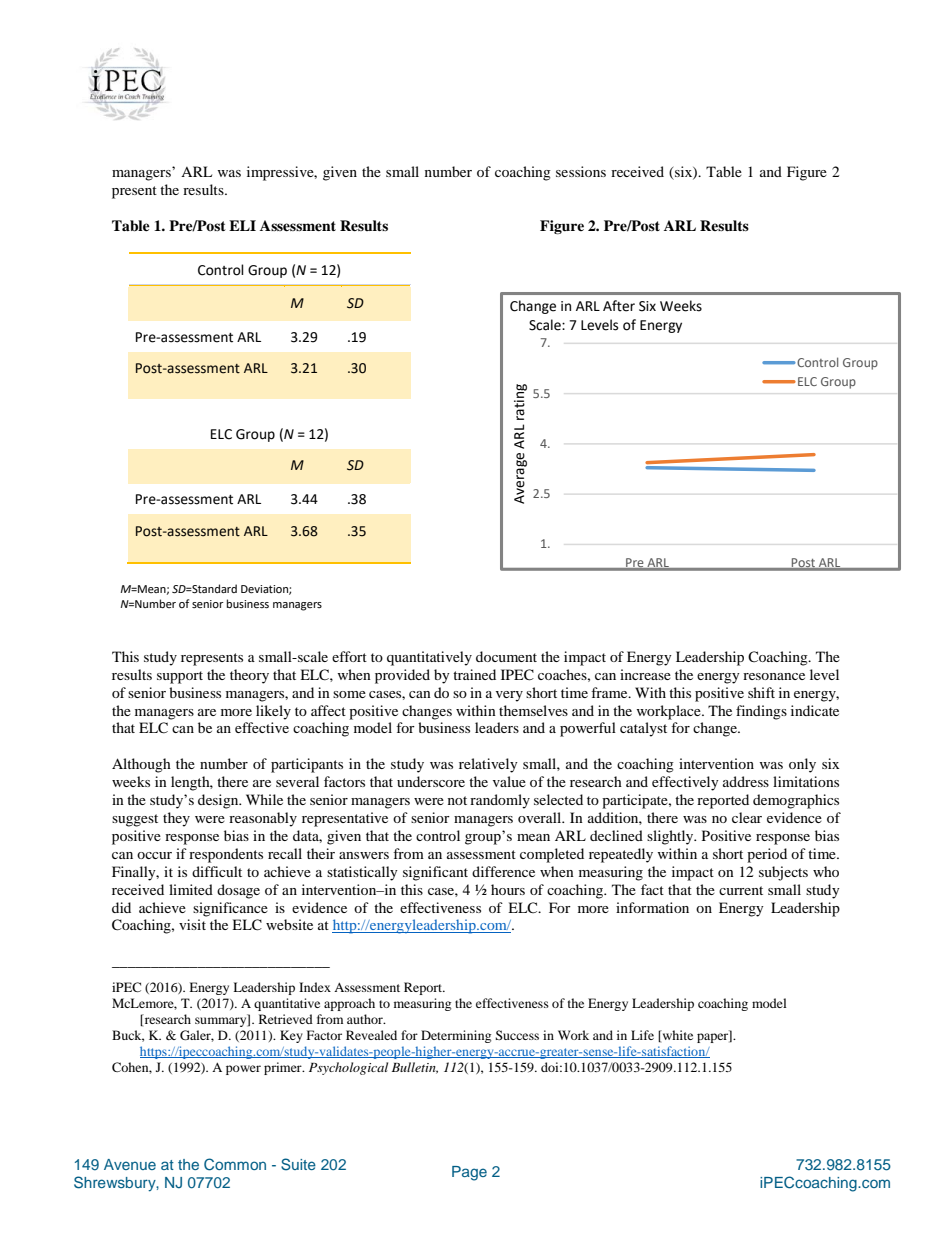 The width and height of the image is (952, 1233). Describe the element at coordinates (506, 656) in the image. I see `document` at that location.
